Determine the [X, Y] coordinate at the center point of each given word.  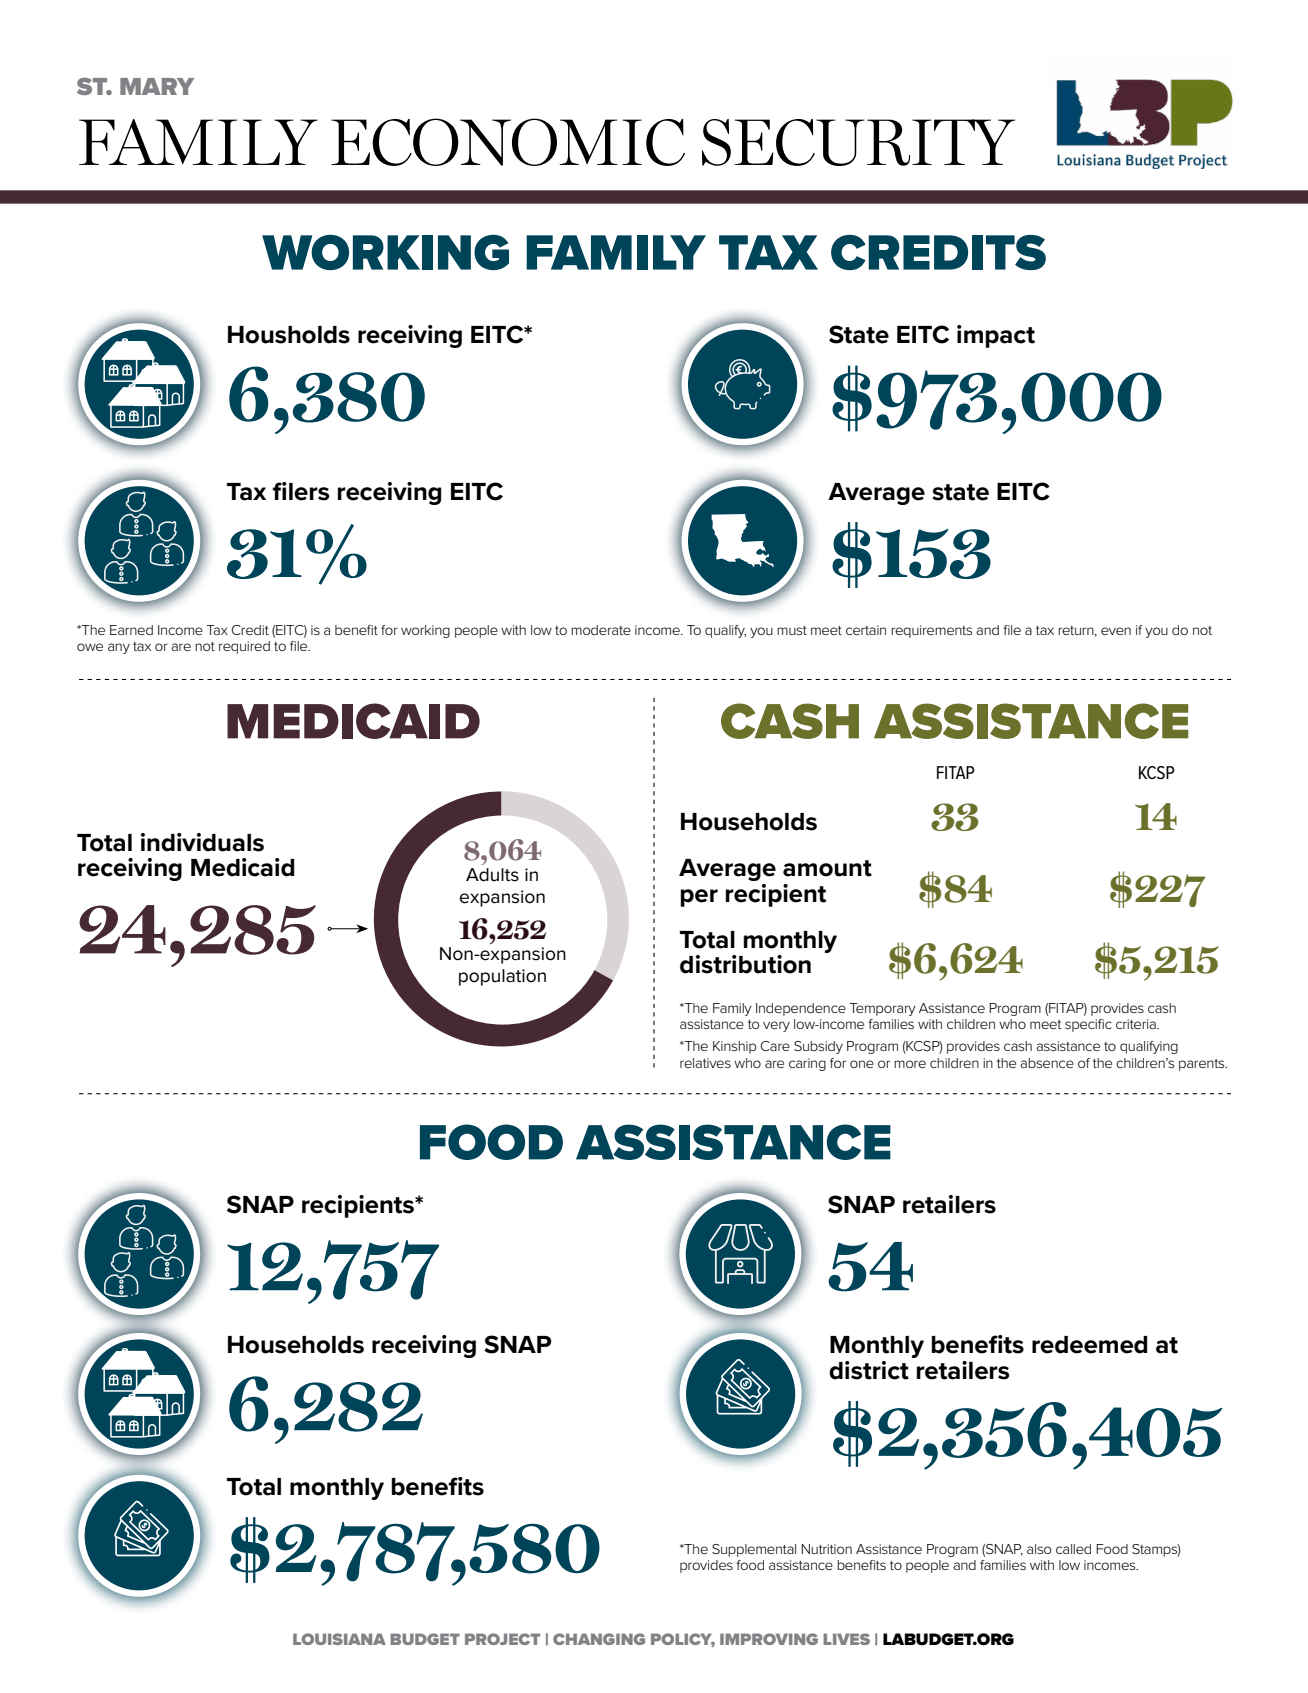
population [502, 977]
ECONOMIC [508, 142]
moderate [601, 630]
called [1073, 1549]
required [244, 647]
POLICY [683, 1640]
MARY [157, 86]
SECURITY [858, 142]
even [1116, 631]
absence [1047, 1063]
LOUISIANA [339, 1639]
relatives [705, 1063]
